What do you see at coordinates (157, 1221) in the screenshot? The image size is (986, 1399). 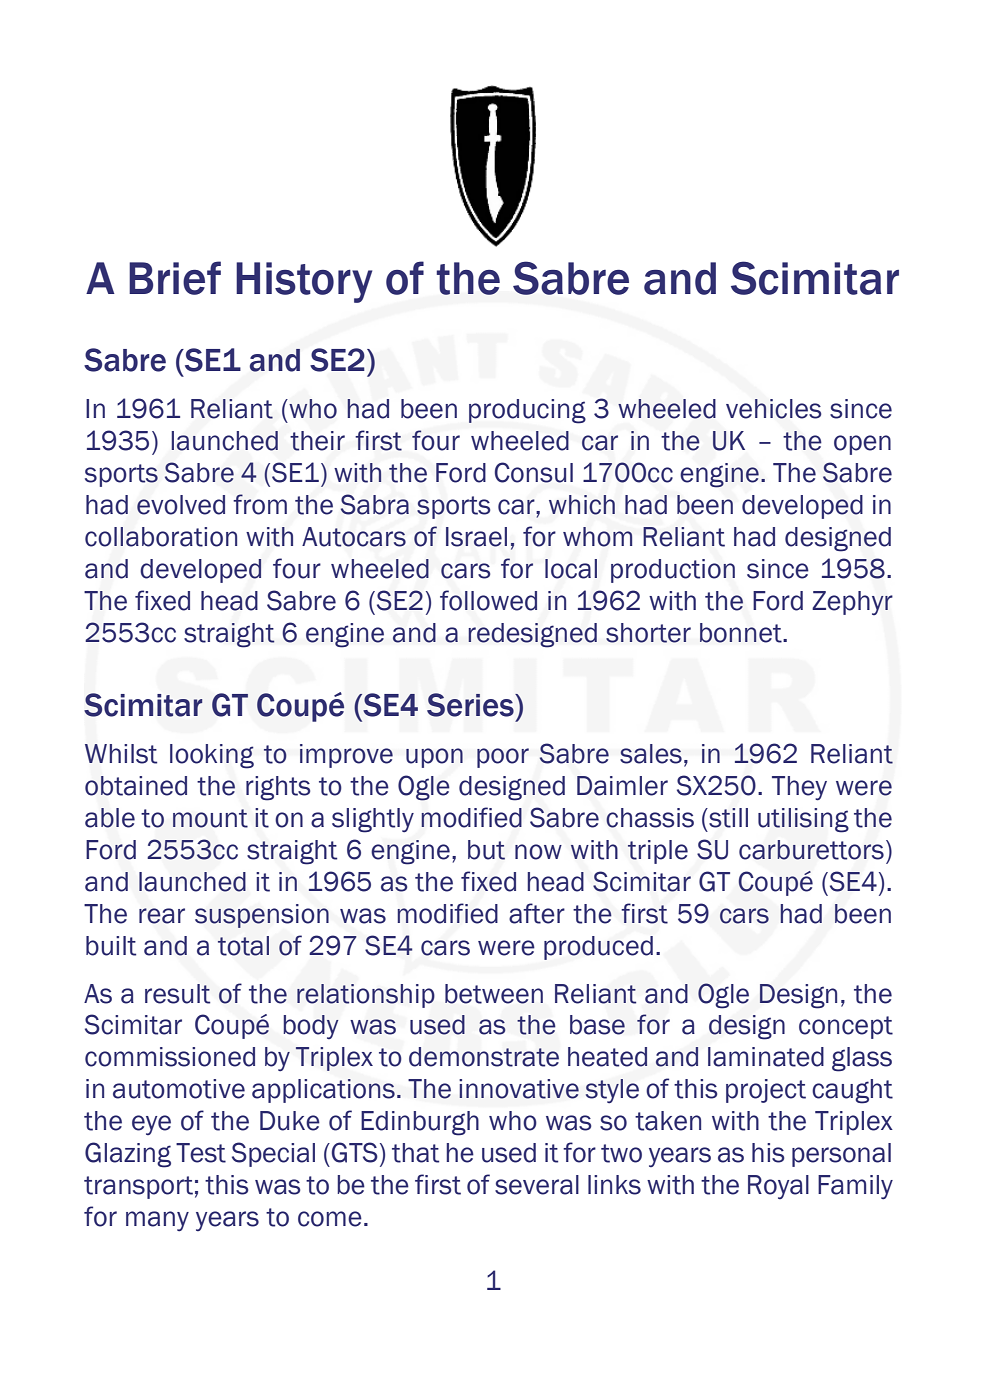 I see `many` at bounding box center [157, 1221].
